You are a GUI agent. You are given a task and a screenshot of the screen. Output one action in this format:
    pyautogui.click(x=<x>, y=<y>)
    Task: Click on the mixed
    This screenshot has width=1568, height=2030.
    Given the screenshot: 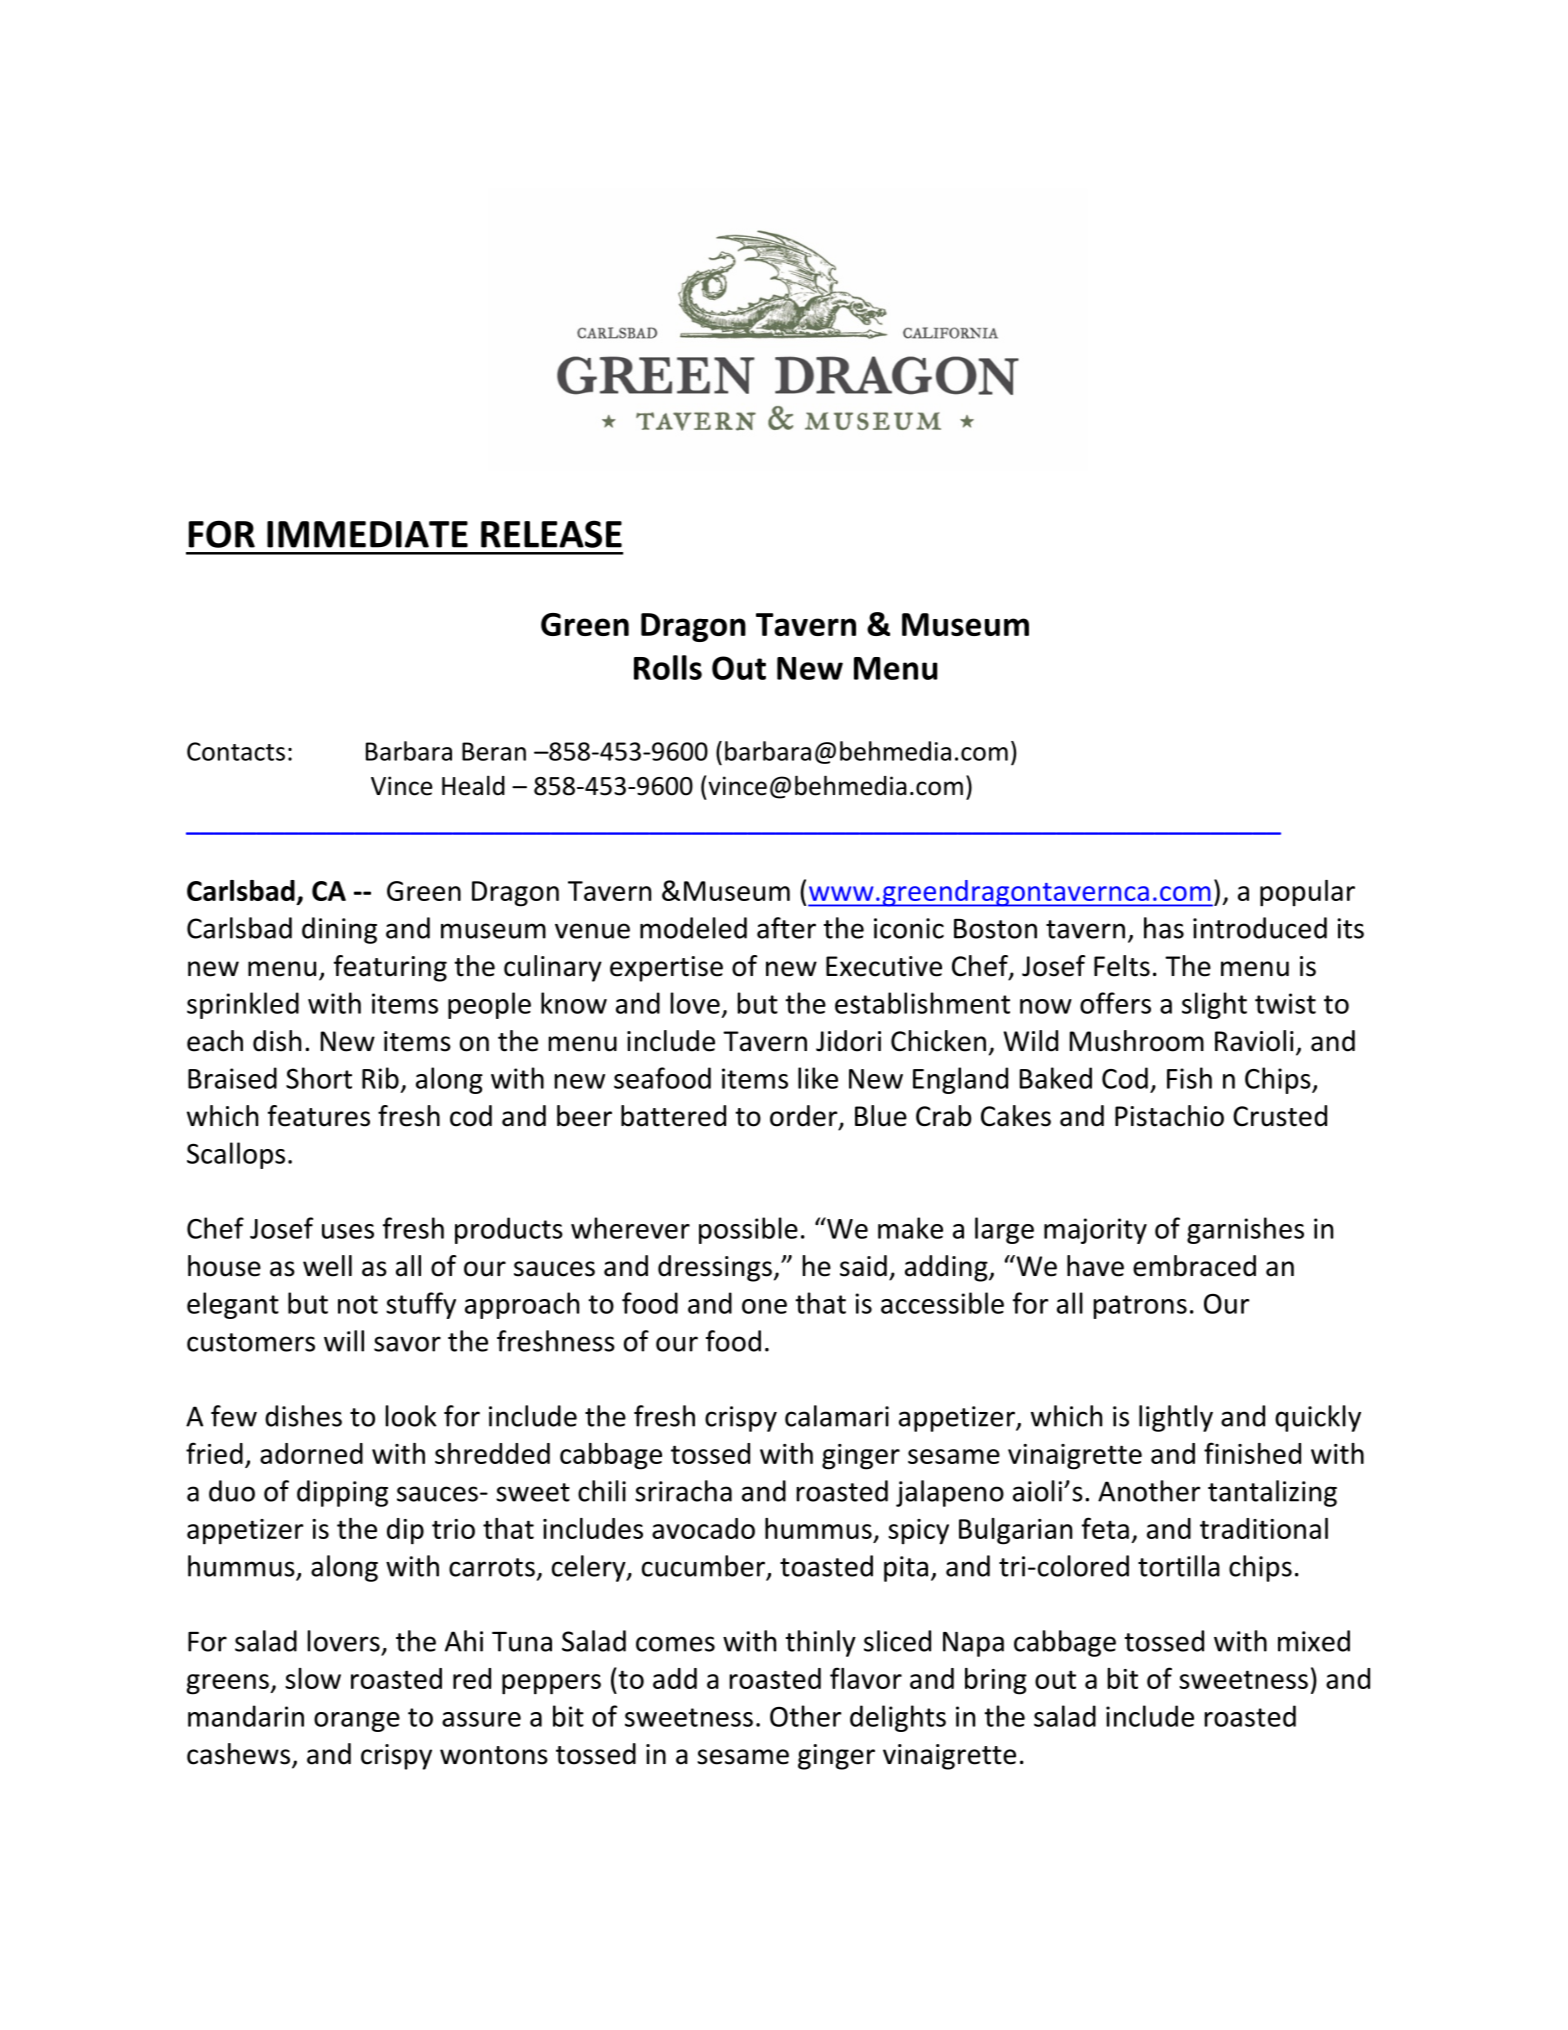 What is the action you would take?
    pyautogui.click(x=1314, y=1641)
